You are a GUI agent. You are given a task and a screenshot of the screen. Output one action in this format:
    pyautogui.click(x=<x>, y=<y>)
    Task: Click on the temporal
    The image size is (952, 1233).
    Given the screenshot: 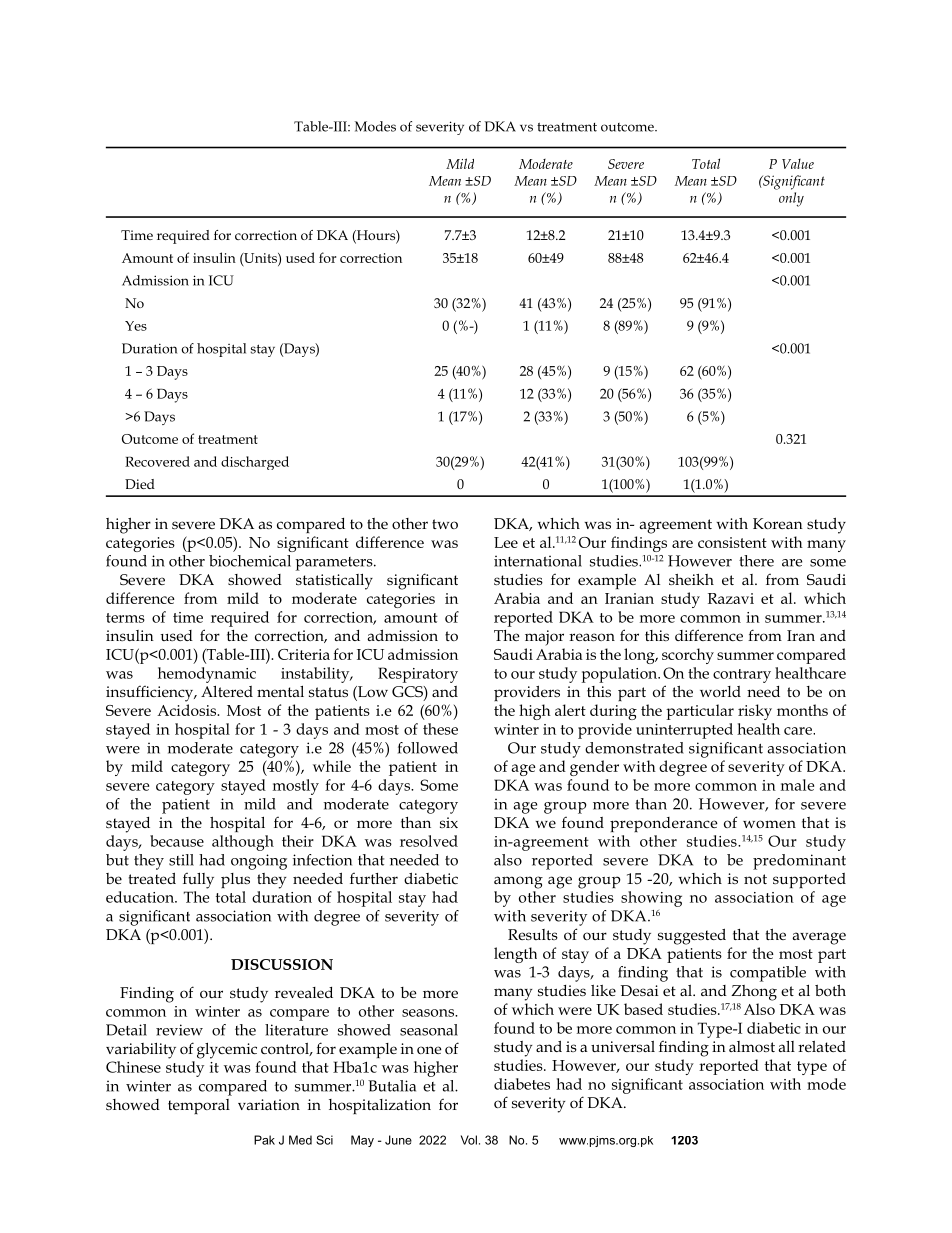 What is the action you would take?
    pyautogui.click(x=199, y=1106)
